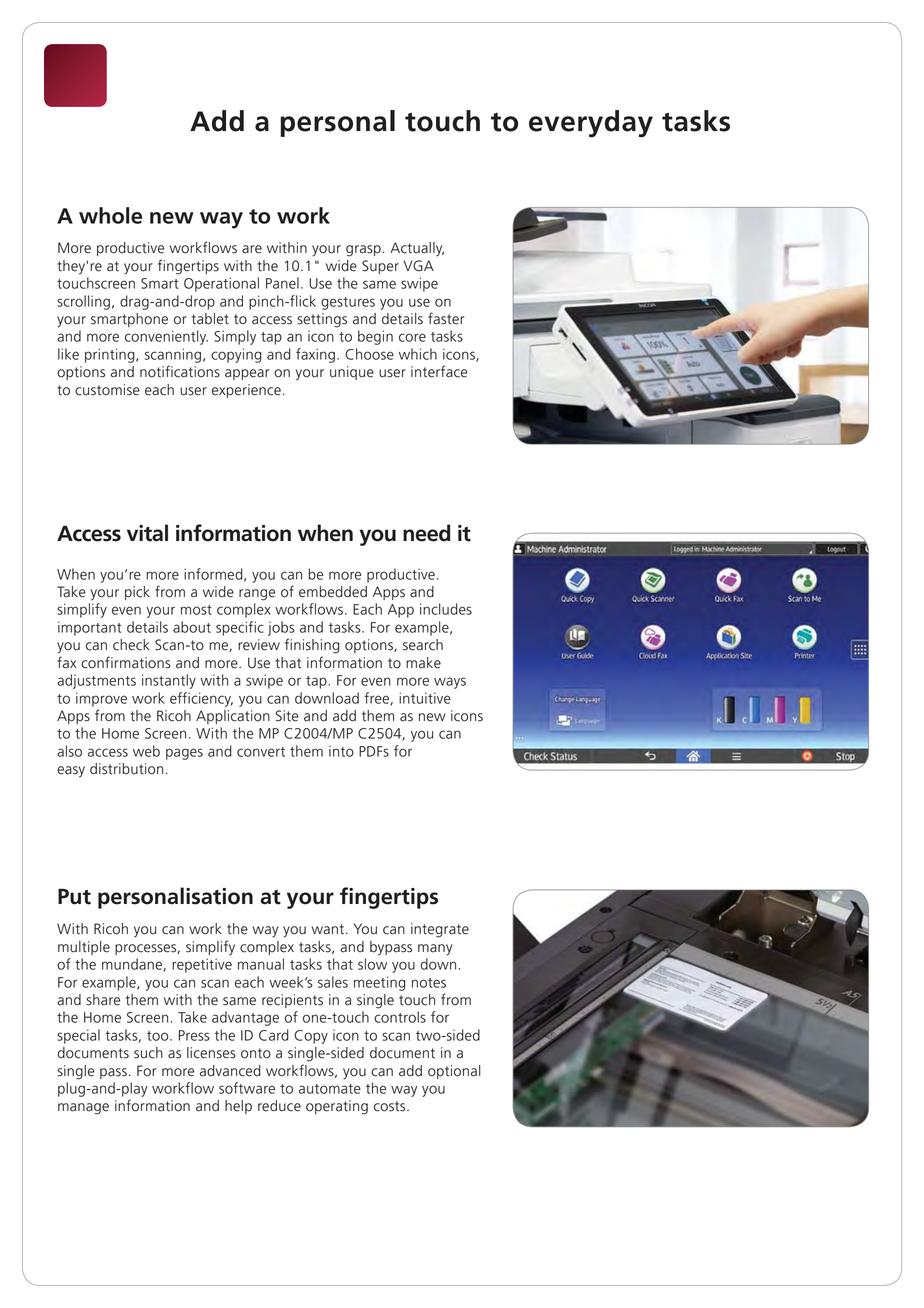 Image resolution: width=924 pixels, height=1308 pixels. I want to click on such, so click(148, 1053).
